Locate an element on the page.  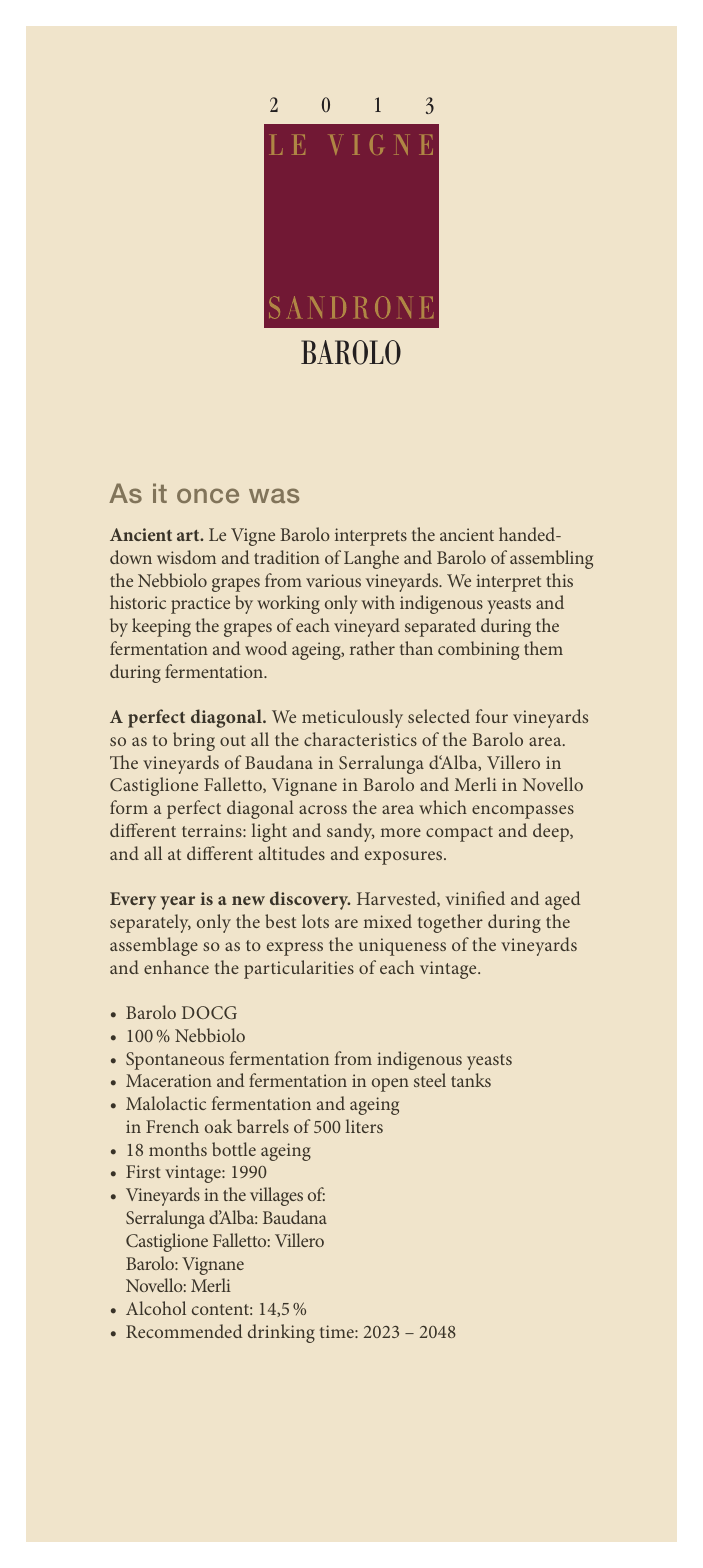
enhance is located at coordinates (176, 967).
